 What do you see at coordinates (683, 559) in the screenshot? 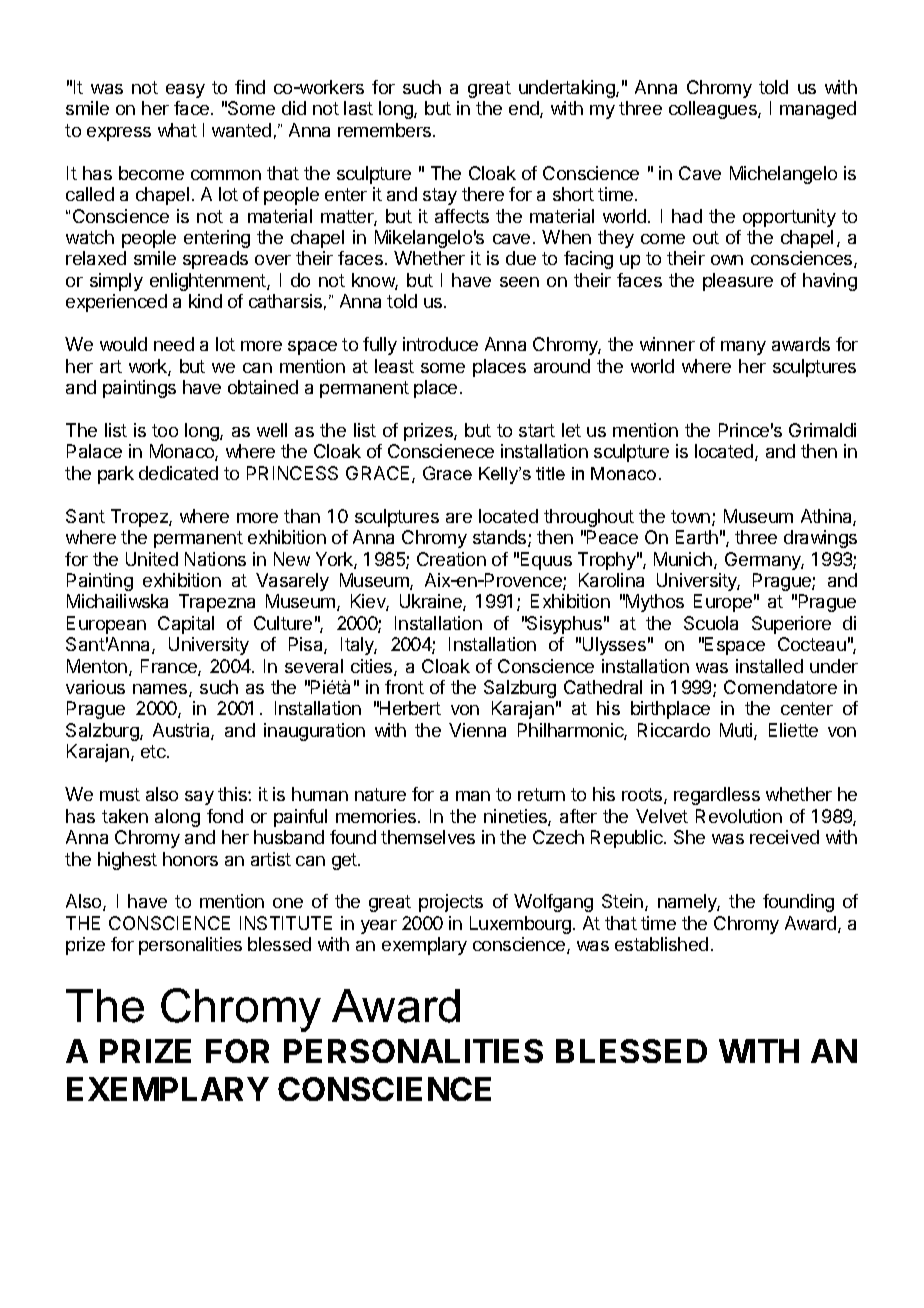
I see `Munich` at bounding box center [683, 559].
